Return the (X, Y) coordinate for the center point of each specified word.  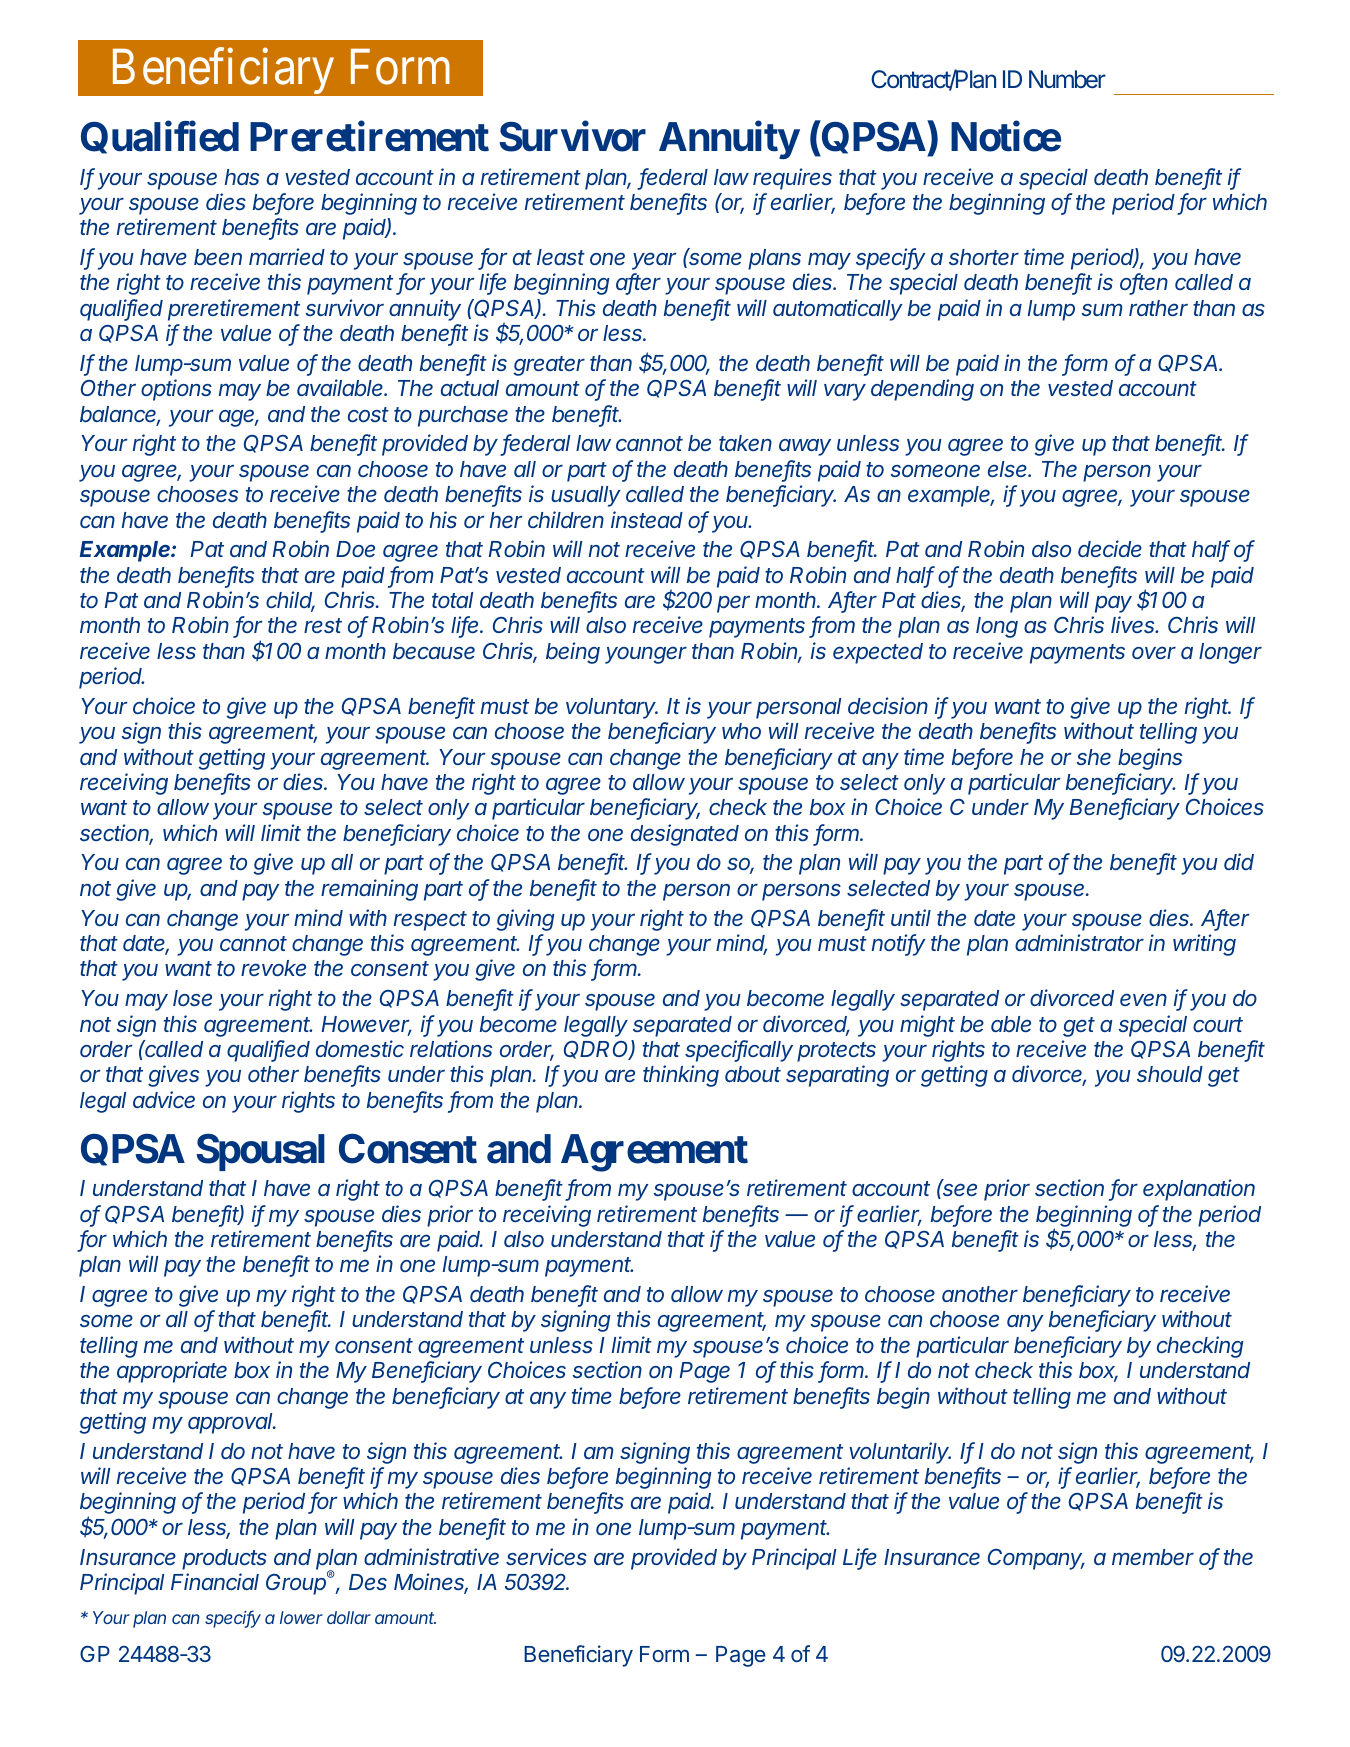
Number (1067, 79)
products (224, 1559)
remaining (369, 890)
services (546, 1556)
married (287, 256)
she (1093, 757)
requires (792, 179)
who (741, 731)
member (1153, 1557)
